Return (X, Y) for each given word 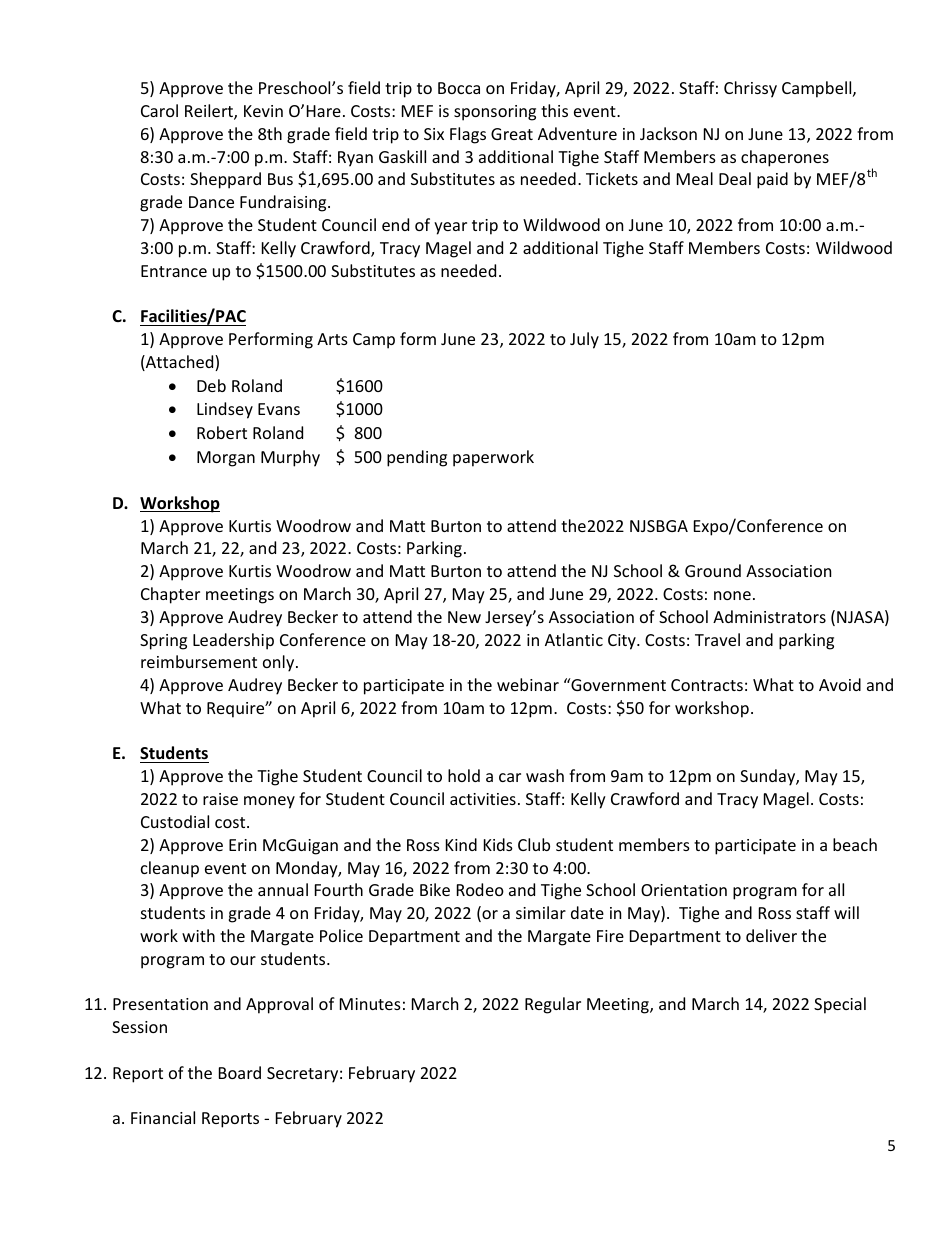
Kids (498, 844)
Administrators (769, 616)
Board (240, 1072)
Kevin (263, 111)
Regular (553, 1005)
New (464, 617)
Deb (211, 385)
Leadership (233, 641)
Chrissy (750, 89)
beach (855, 844)
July (584, 340)
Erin (242, 845)
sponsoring (495, 113)
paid (772, 180)
